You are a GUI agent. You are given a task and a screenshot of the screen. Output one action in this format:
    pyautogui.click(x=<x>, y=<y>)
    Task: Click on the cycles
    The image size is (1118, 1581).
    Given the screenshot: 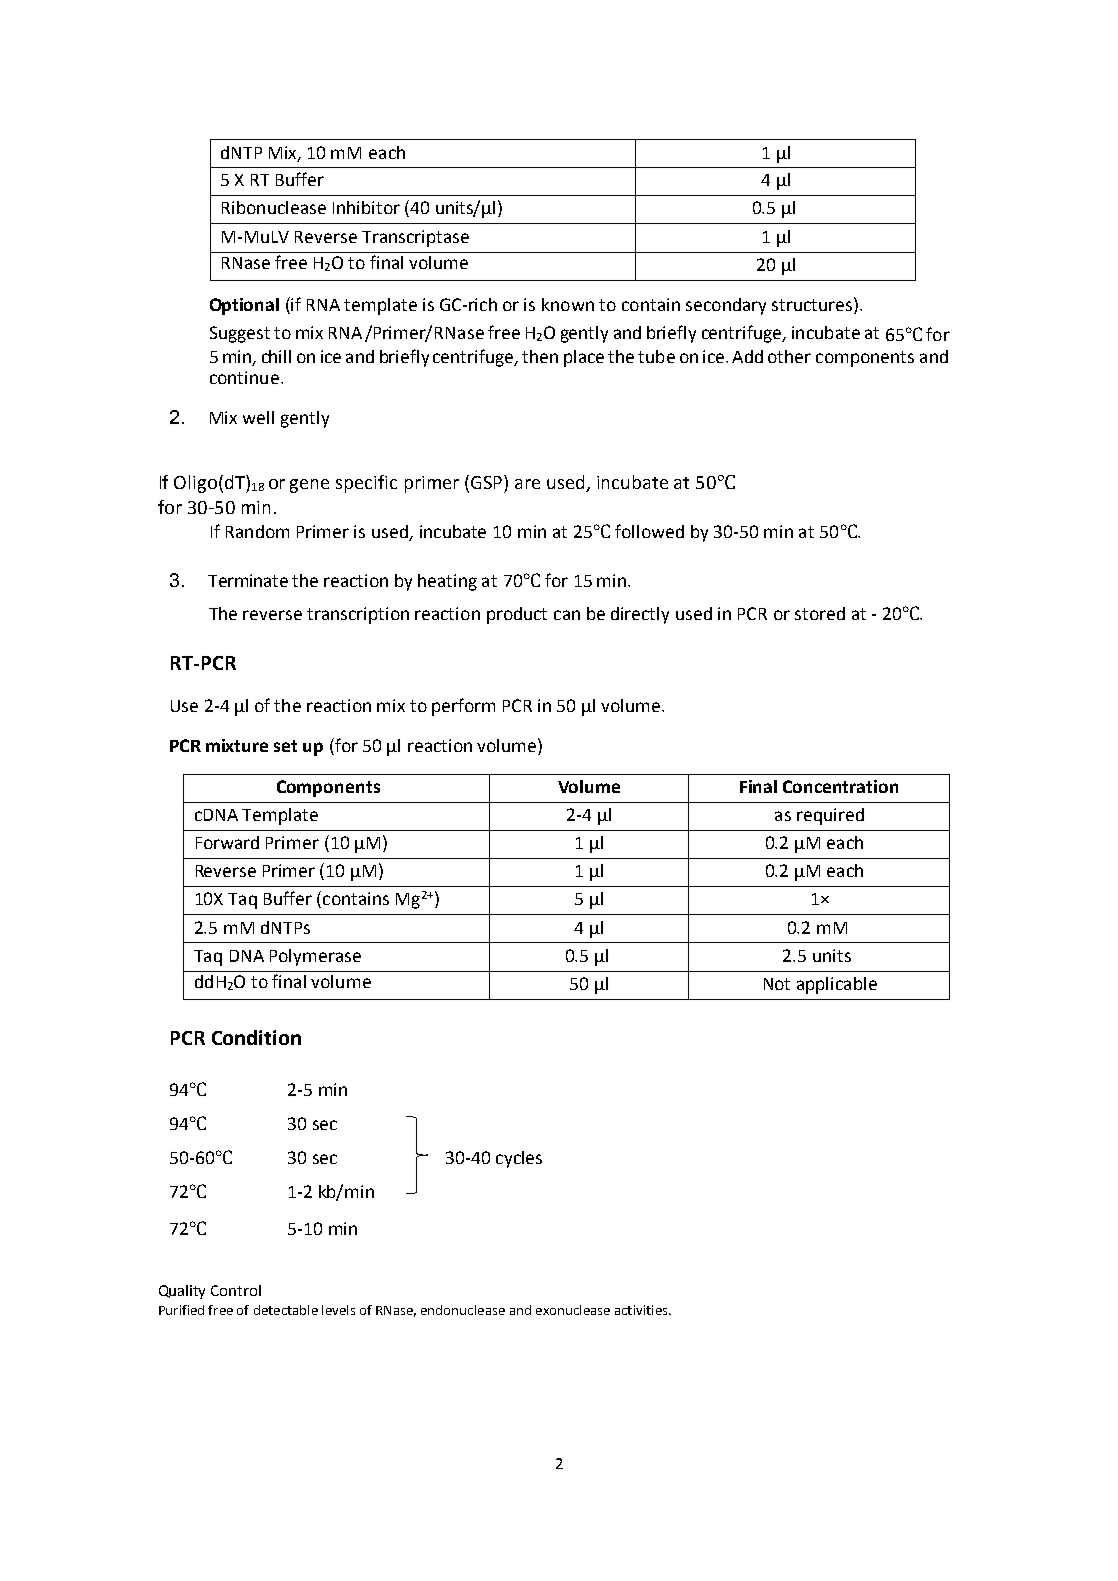 What is the action you would take?
    pyautogui.click(x=519, y=1159)
